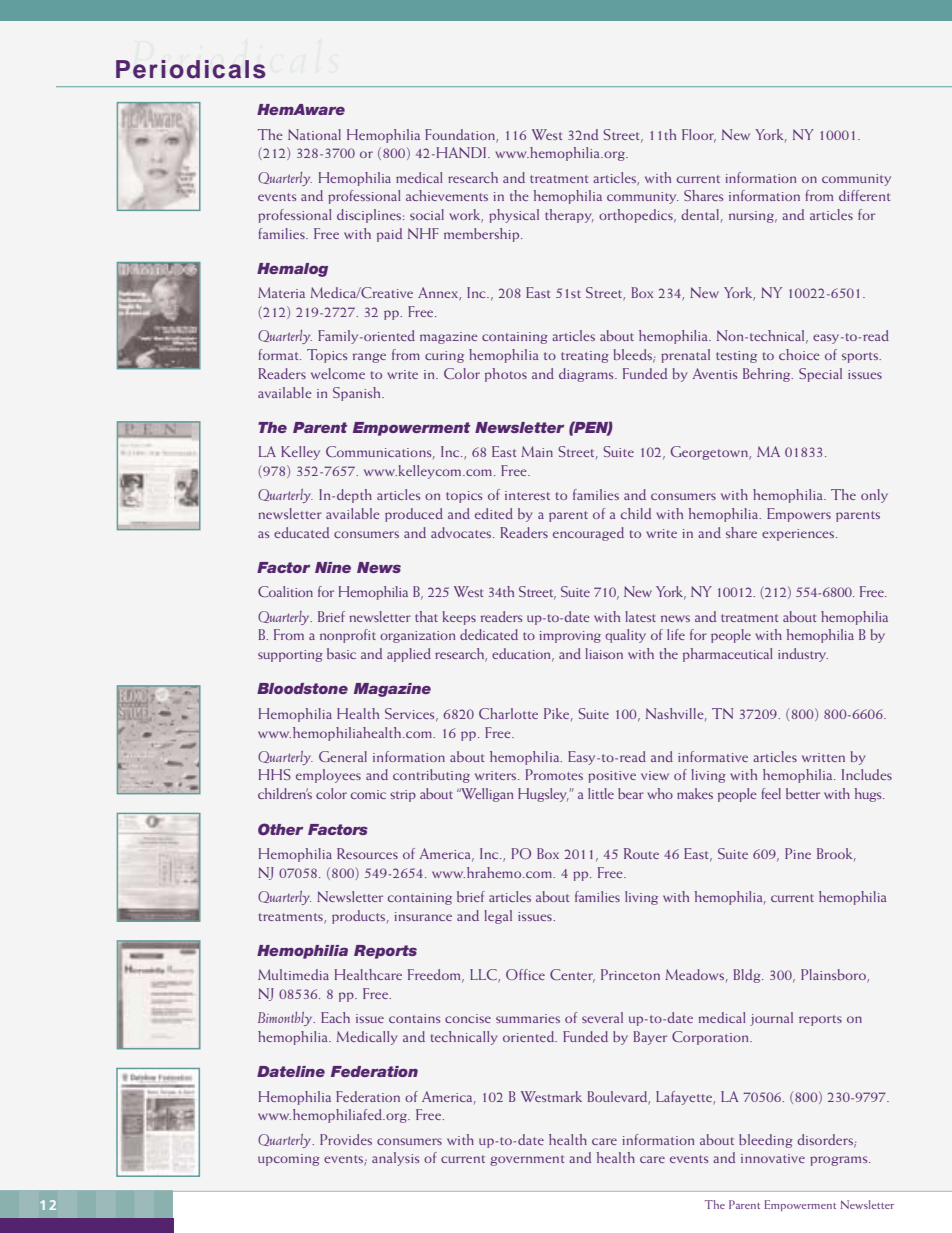  What do you see at coordinates (314, 134) in the page?
I see `National` at bounding box center [314, 134].
